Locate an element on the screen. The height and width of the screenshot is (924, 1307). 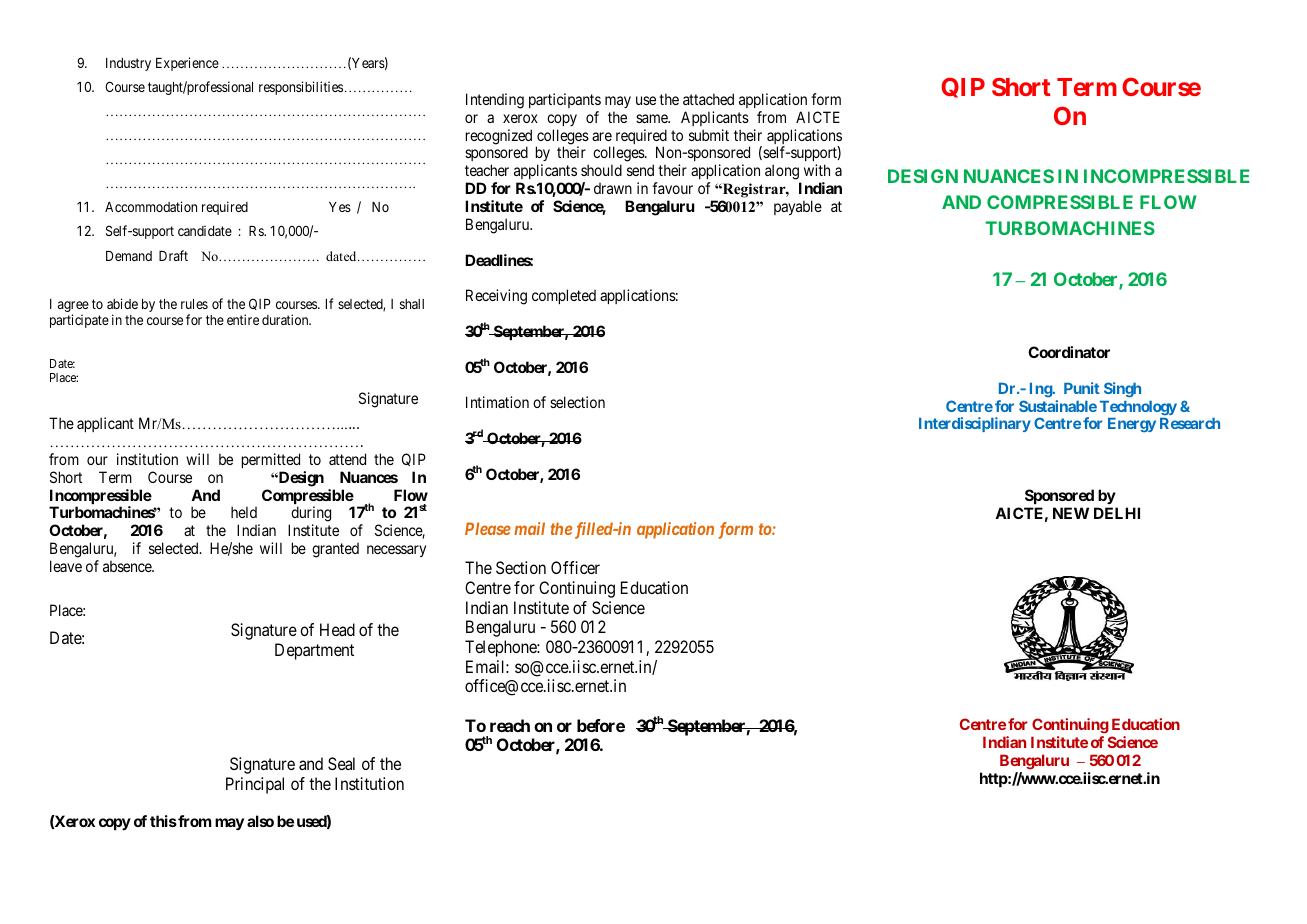
with is located at coordinates (817, 170).
